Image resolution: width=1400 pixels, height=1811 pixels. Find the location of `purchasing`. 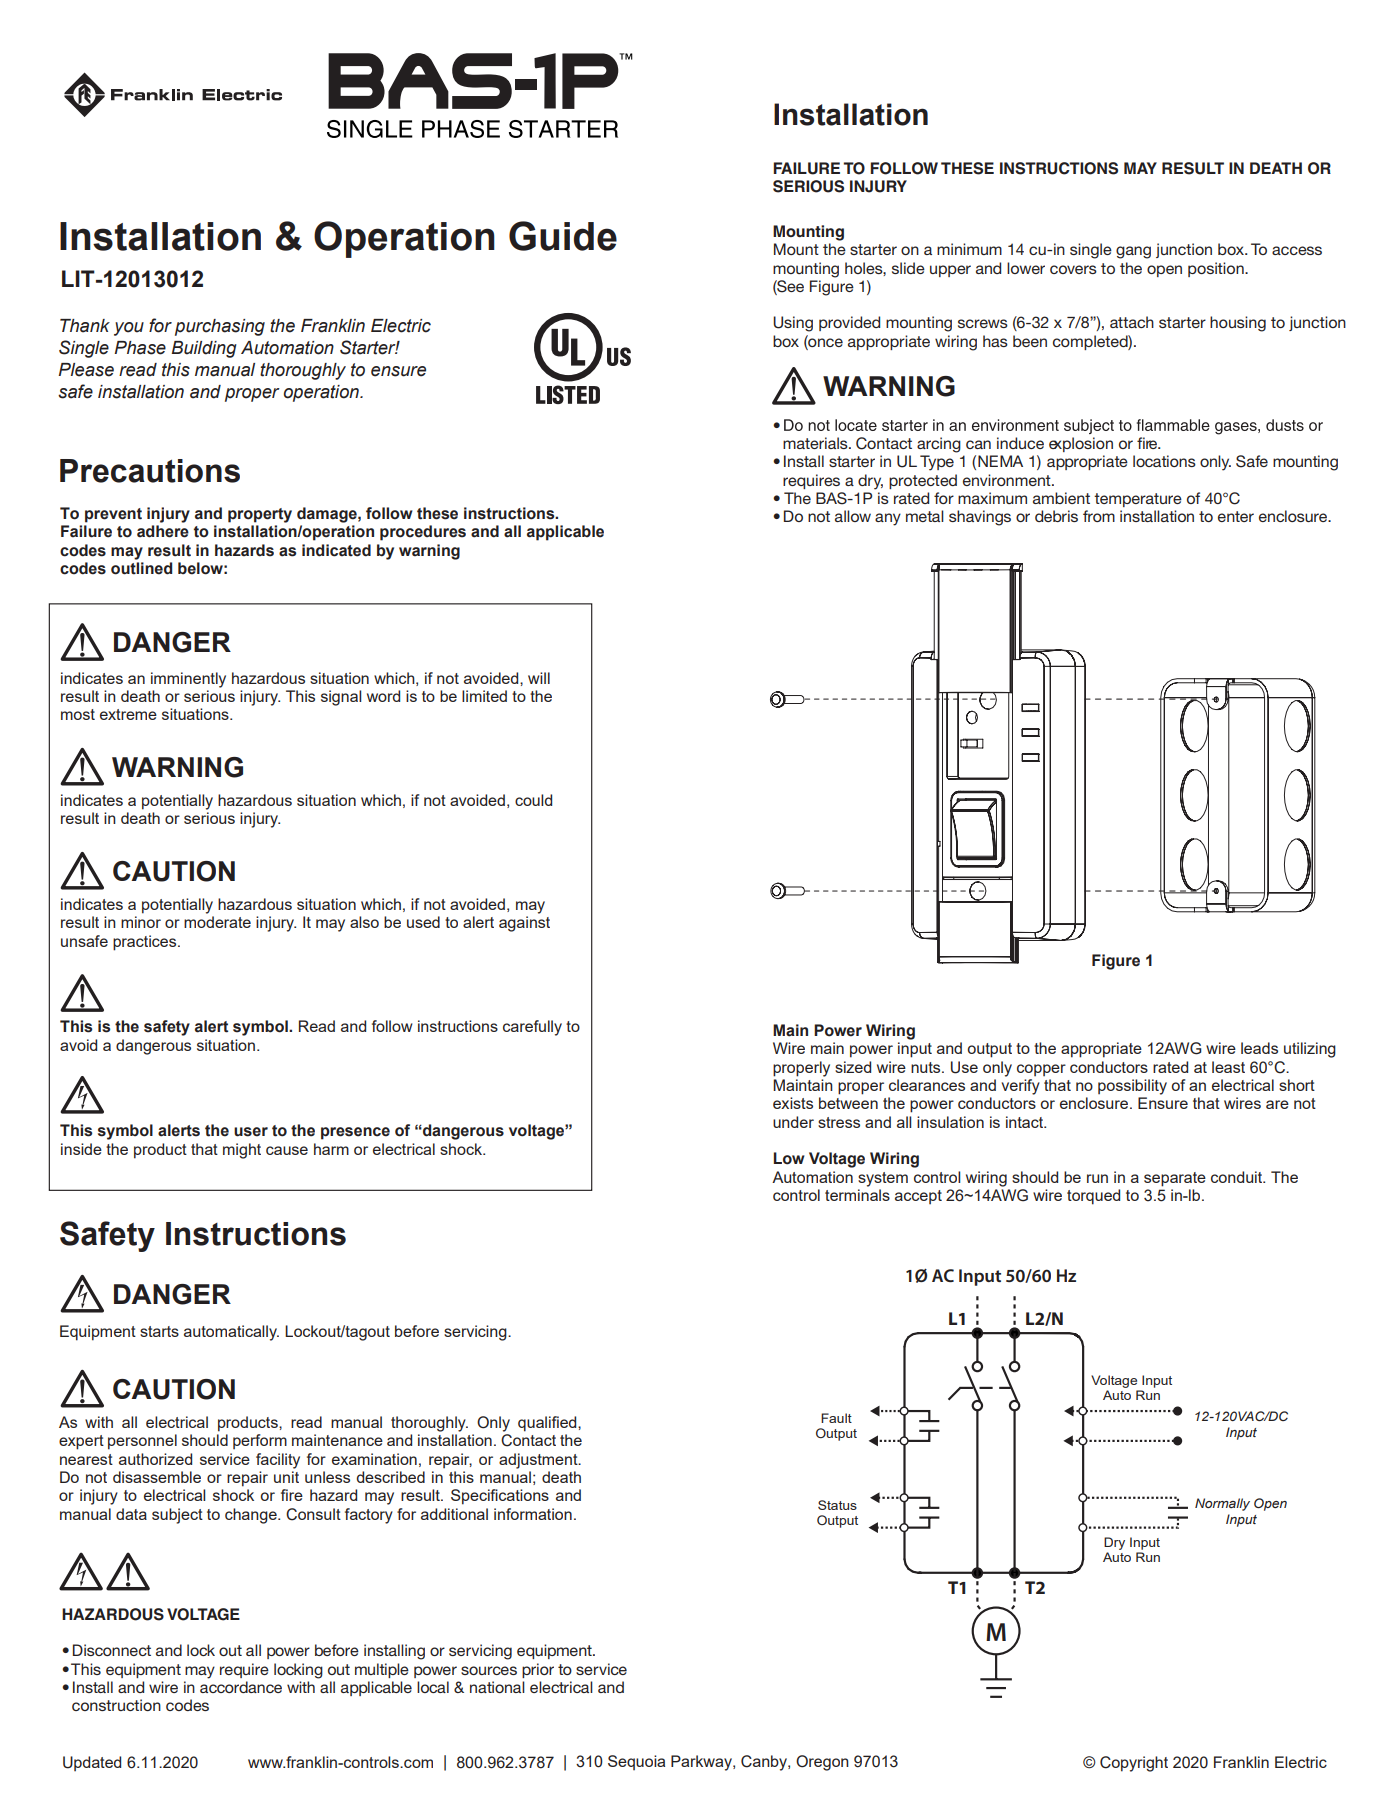

purchasing is located at coordinates (220, 327).
